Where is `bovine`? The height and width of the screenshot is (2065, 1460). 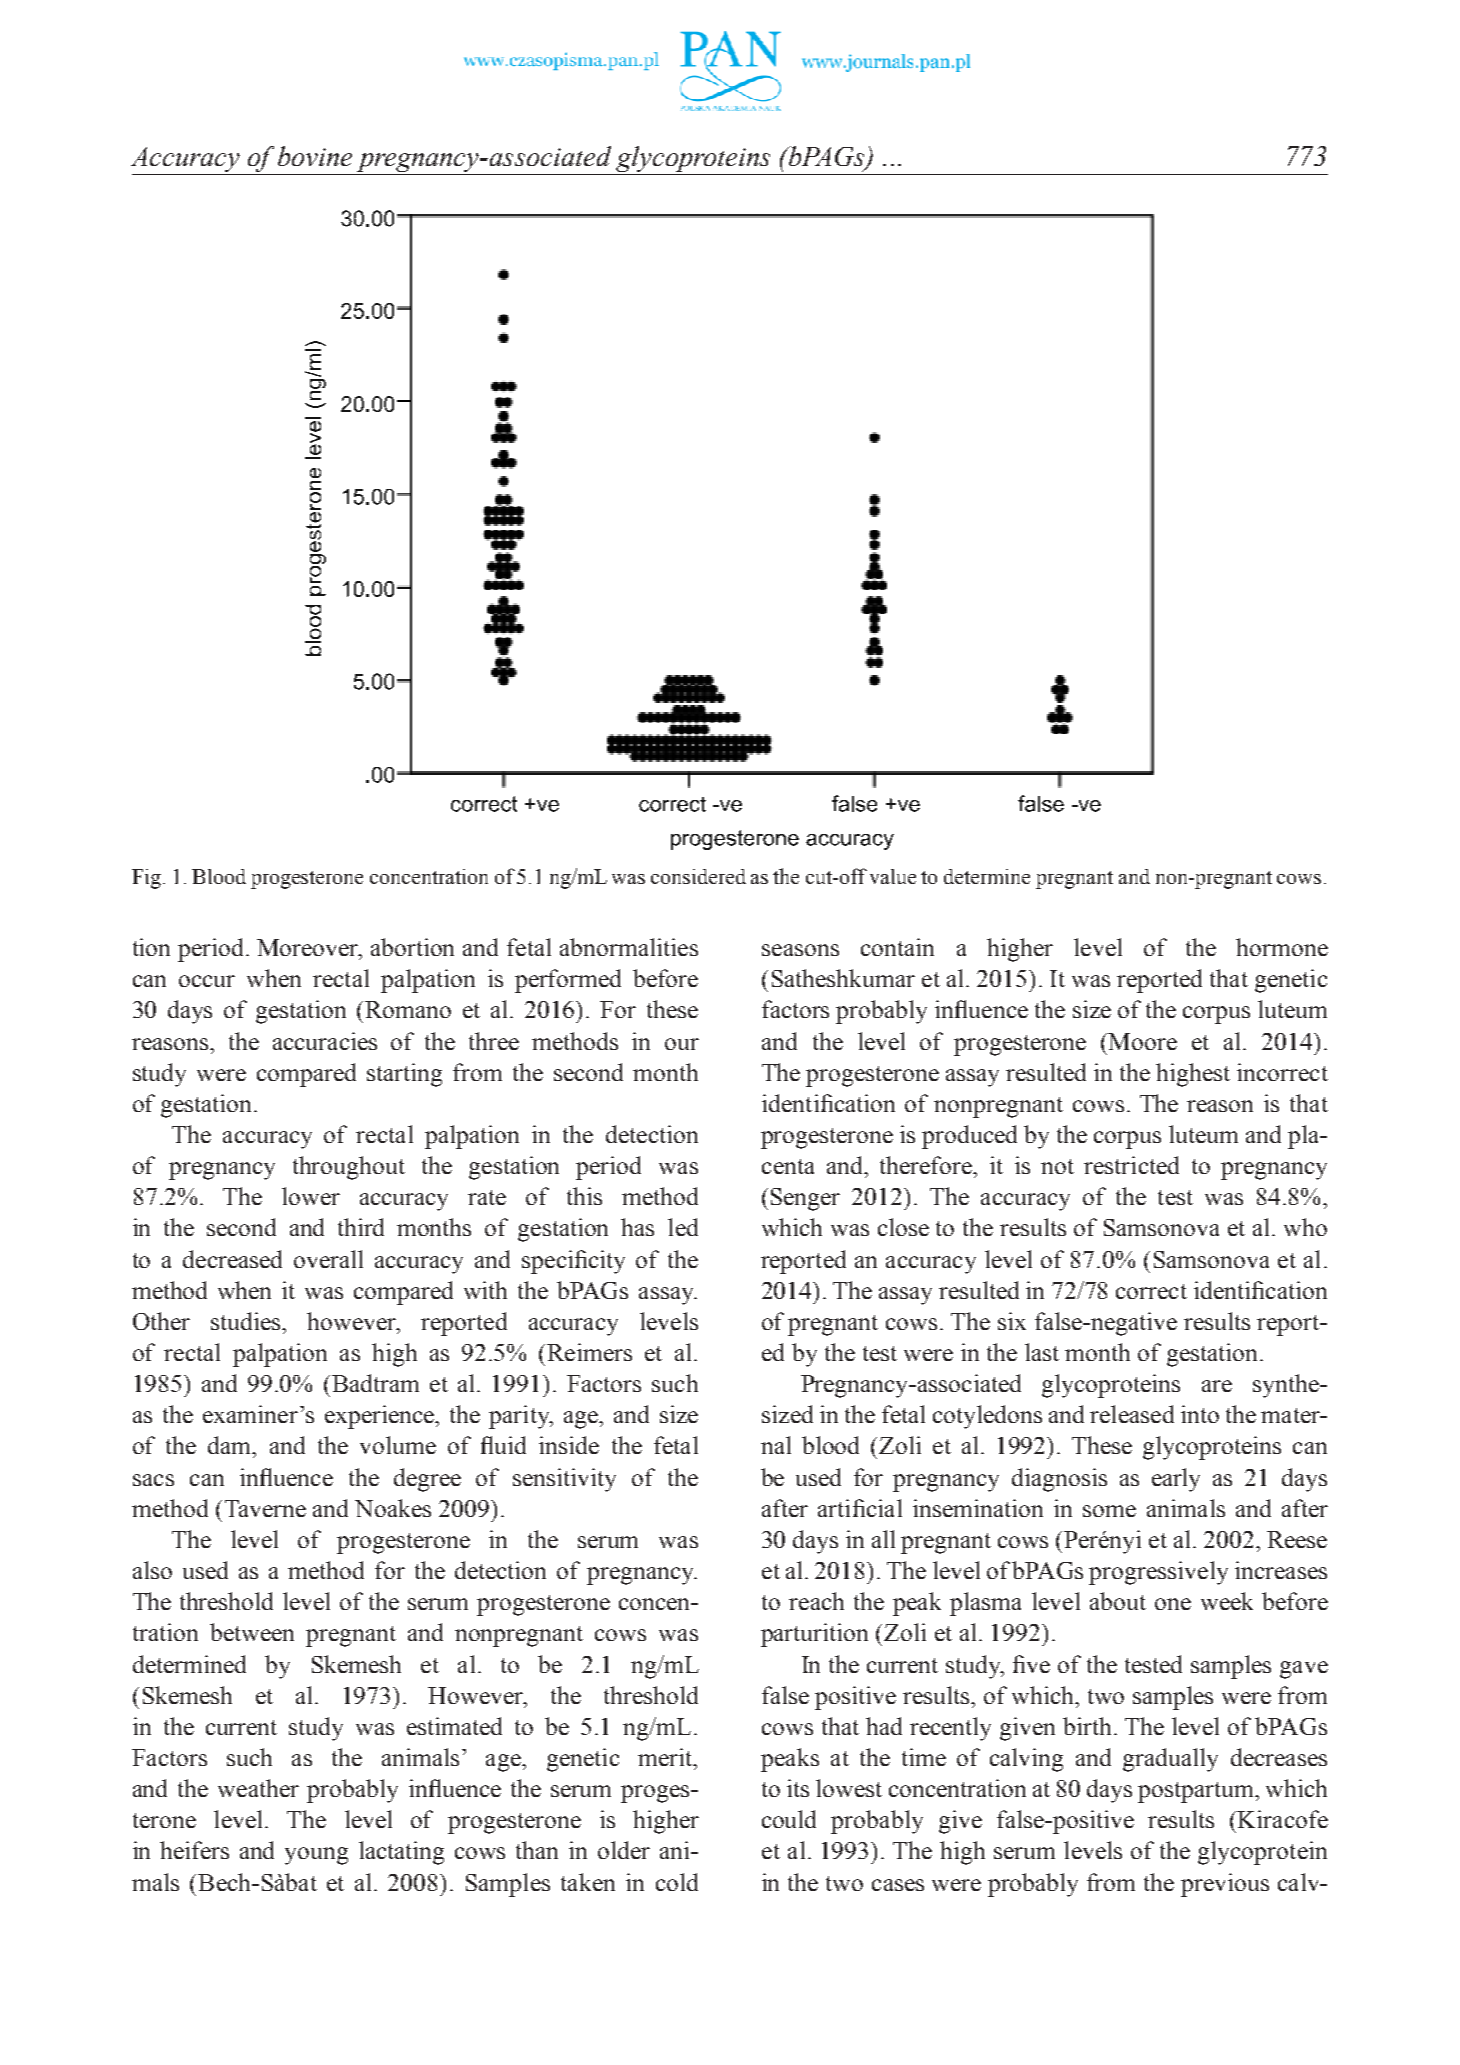
bovine is located at coordinates (315, 156).
